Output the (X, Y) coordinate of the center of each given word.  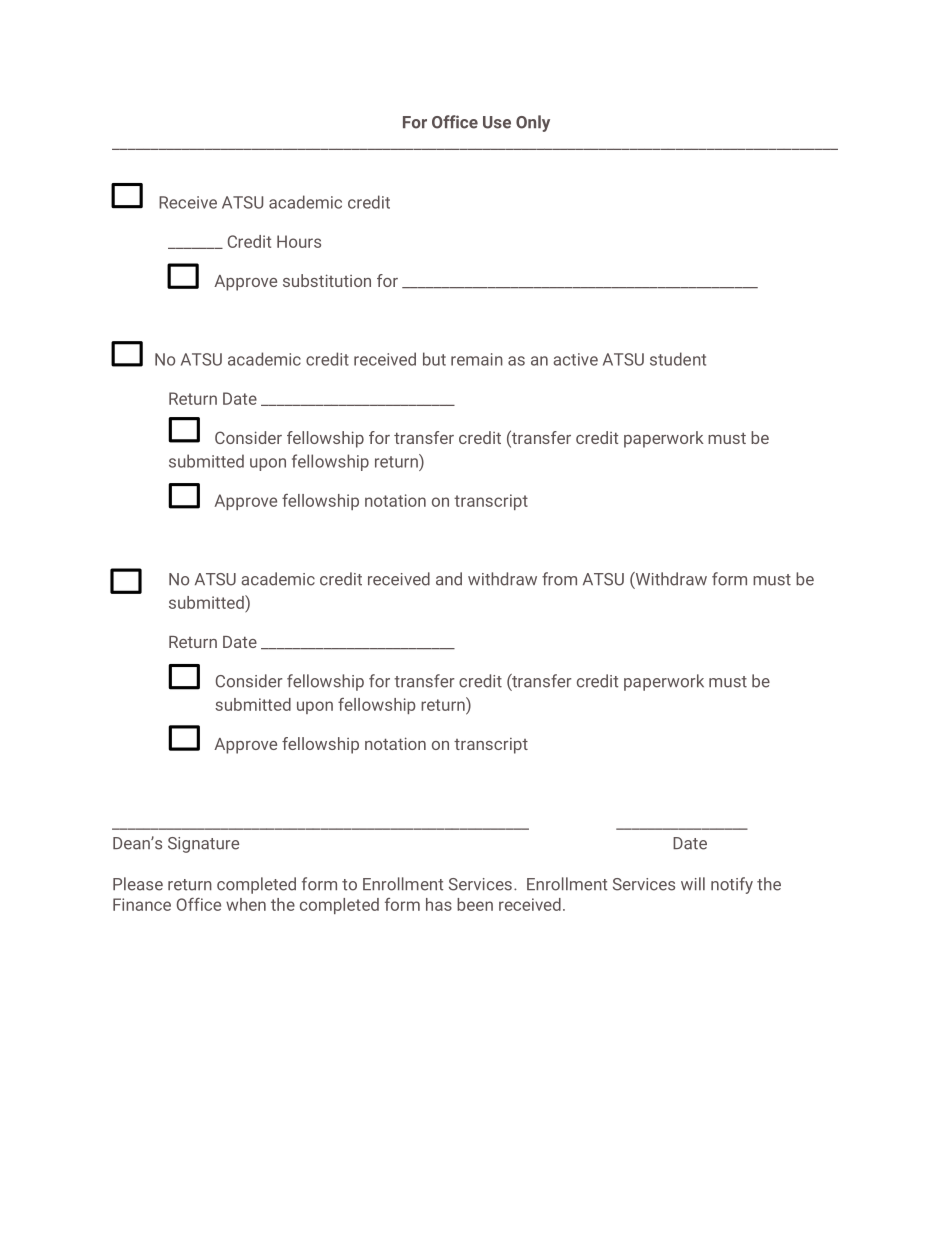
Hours (299, 241)
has (439, 904)
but (434, 359)
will (693, 883)
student (678, 359)
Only (533, 123)
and (449, 579)
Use (497, 122)
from (559, 579)
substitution (327, 280)
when (246, 904)
